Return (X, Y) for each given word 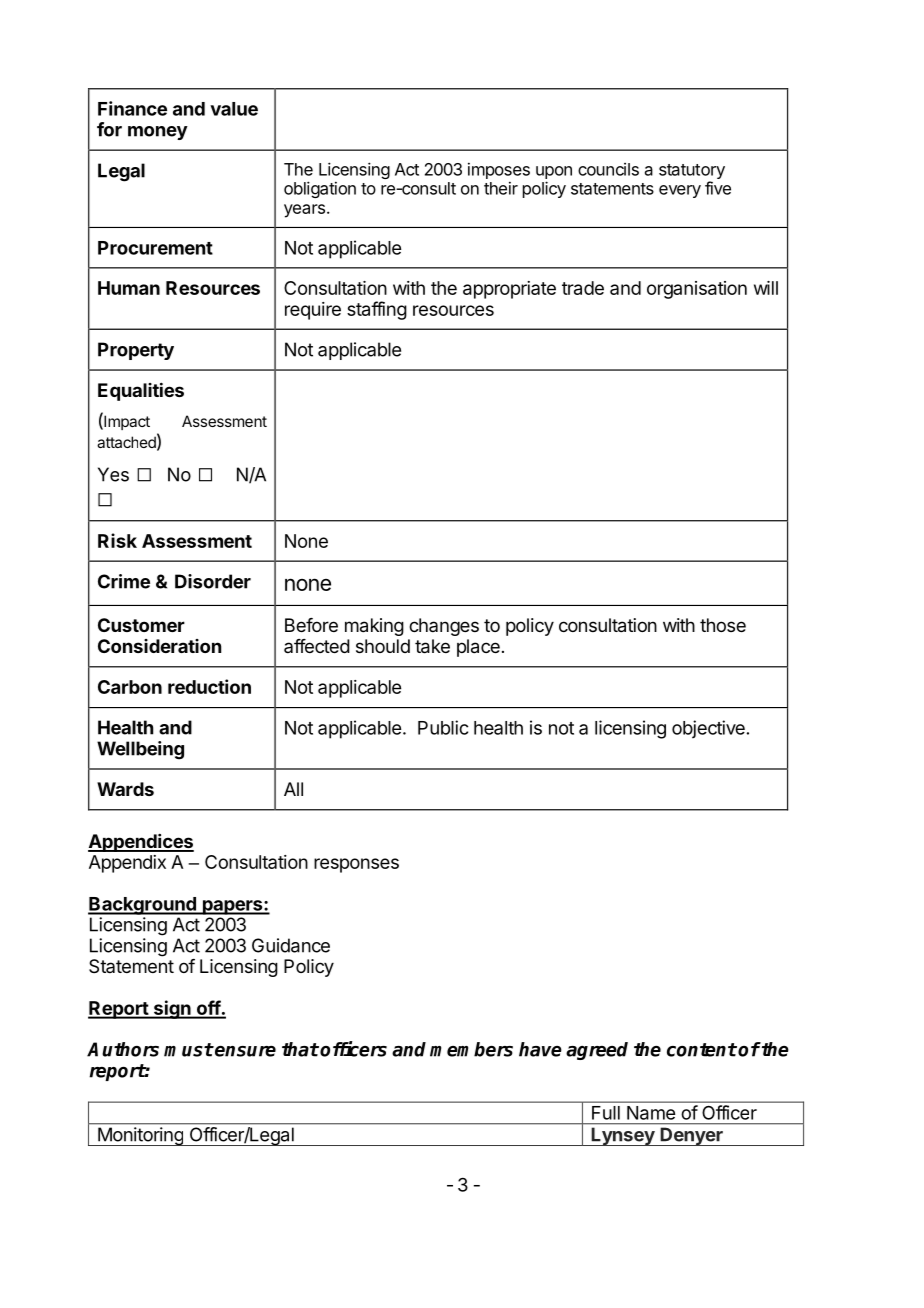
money (158, 133)
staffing (377, 310)
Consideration (159, 646)
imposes (499, 172)
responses (356, 865)
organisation (697, 290)
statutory (692, 173)
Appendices (141, 843)
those (723, 625)
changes (444, 627)
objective (708, 729)
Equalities (141, 391)
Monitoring (140, 1136)
